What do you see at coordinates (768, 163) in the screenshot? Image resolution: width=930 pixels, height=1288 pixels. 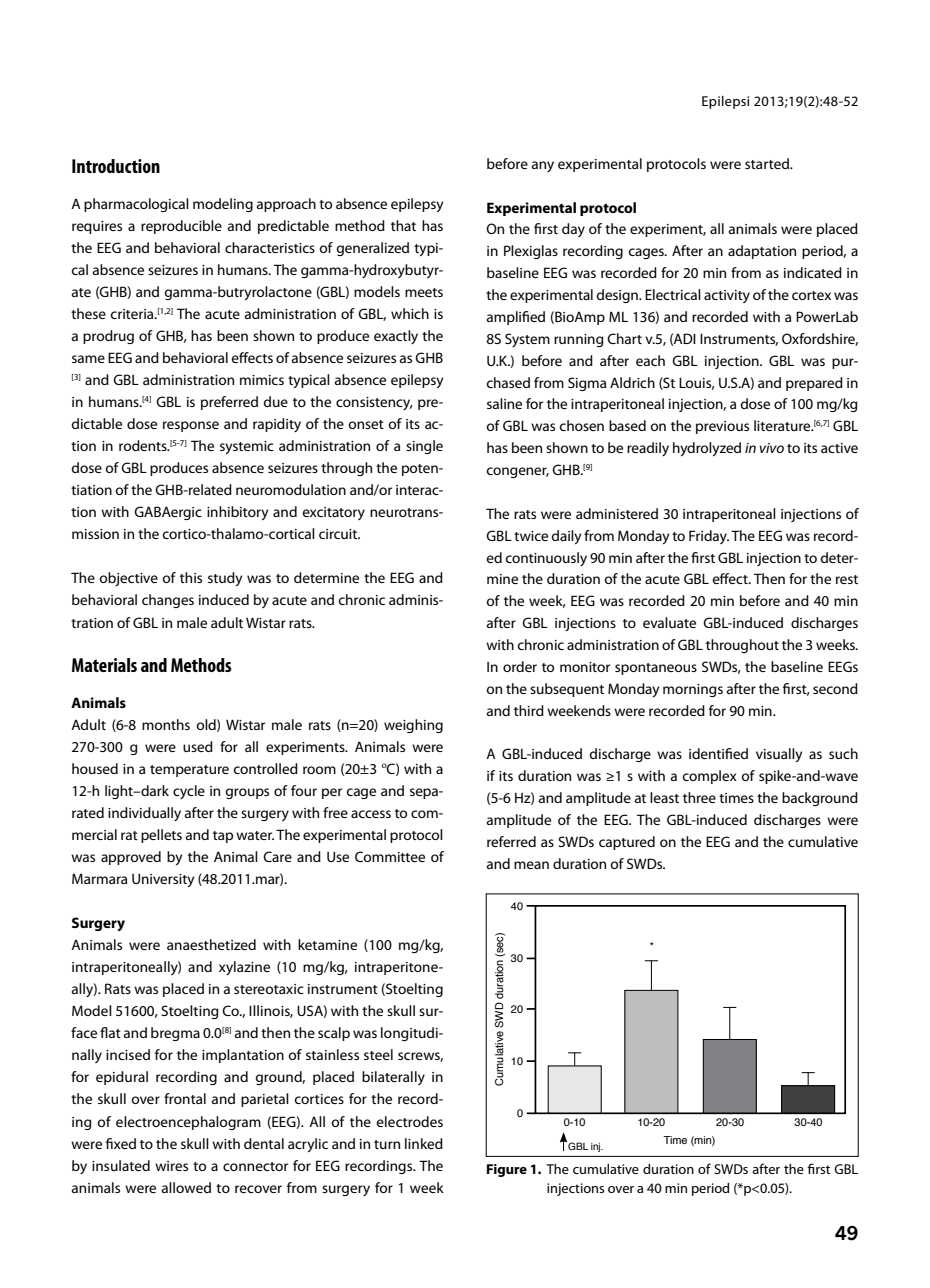 I see `started` at bounding box center [768, 163].
